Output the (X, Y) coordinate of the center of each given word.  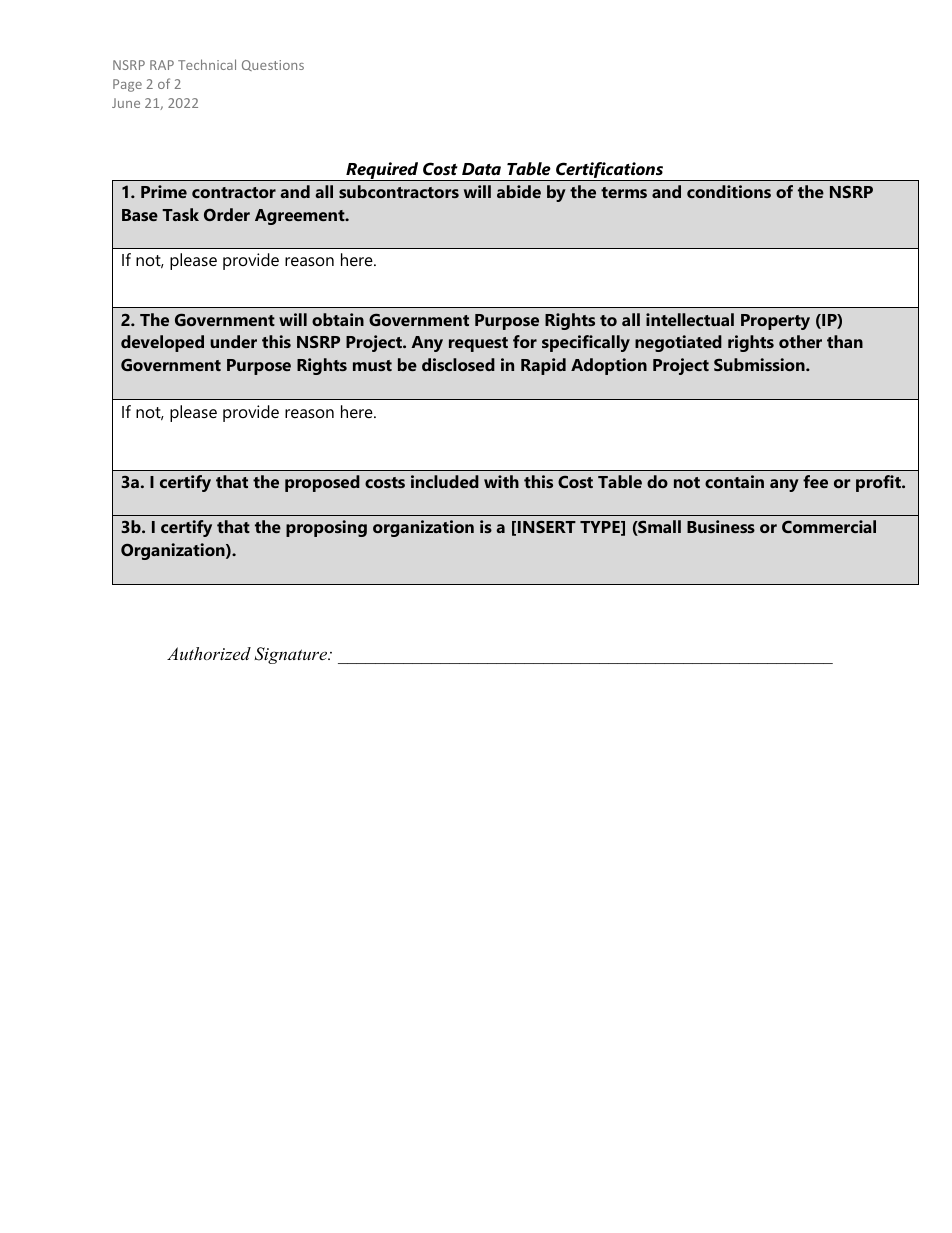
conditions (729, 191)
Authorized (209, 653)
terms (624, 192)
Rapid (543, 366)
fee (815, 481)
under (233, 341)
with (501, 481)
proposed (322, 483)
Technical (207, 64)
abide (519, 191)
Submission (760, 364)
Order (227, 214)
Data (481, 169)
